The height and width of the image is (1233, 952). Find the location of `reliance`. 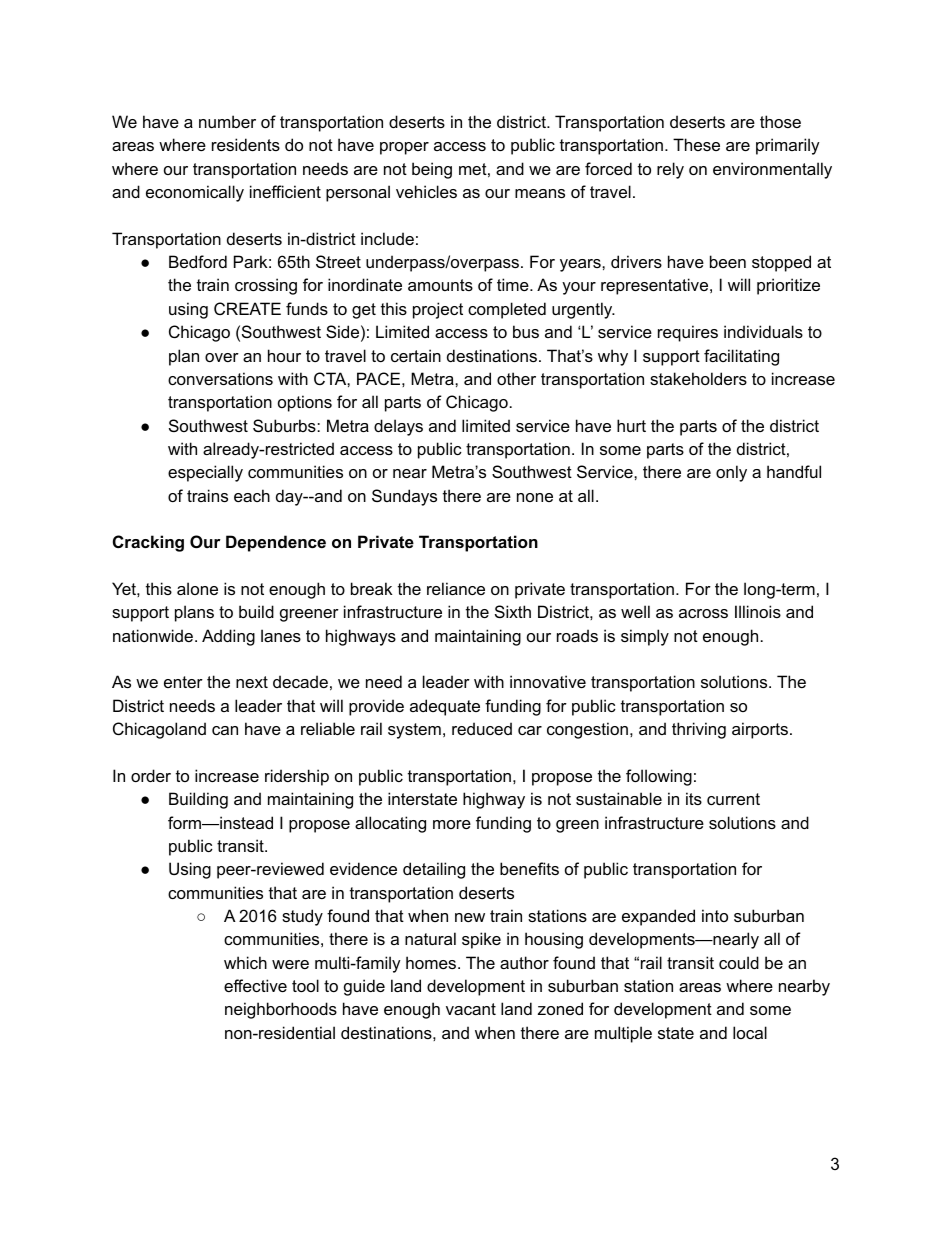

reliance is located at coordinates (456, 588).
